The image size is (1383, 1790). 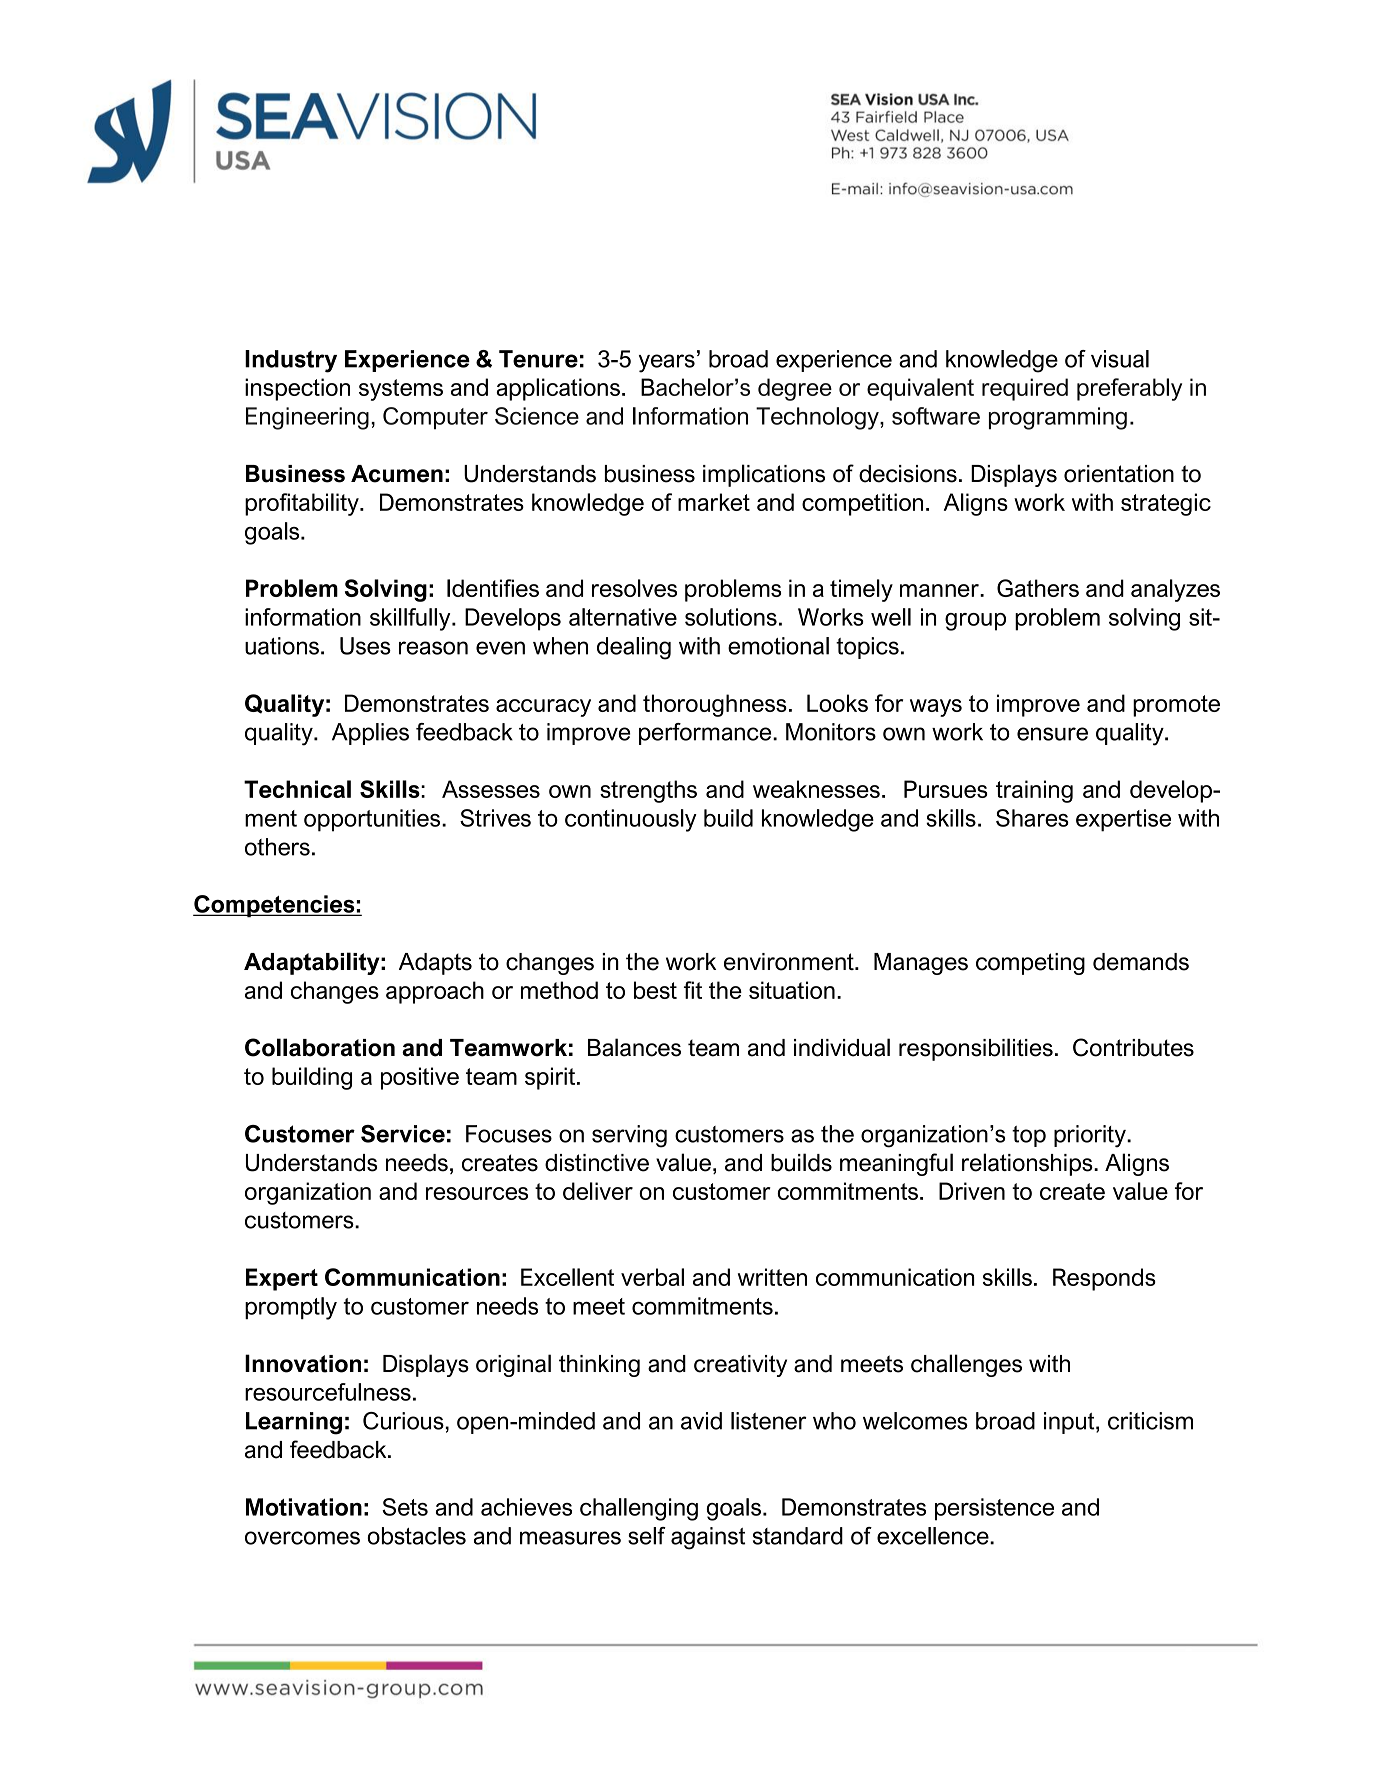 I want to click on Service, so click(x=403, y=1134).
